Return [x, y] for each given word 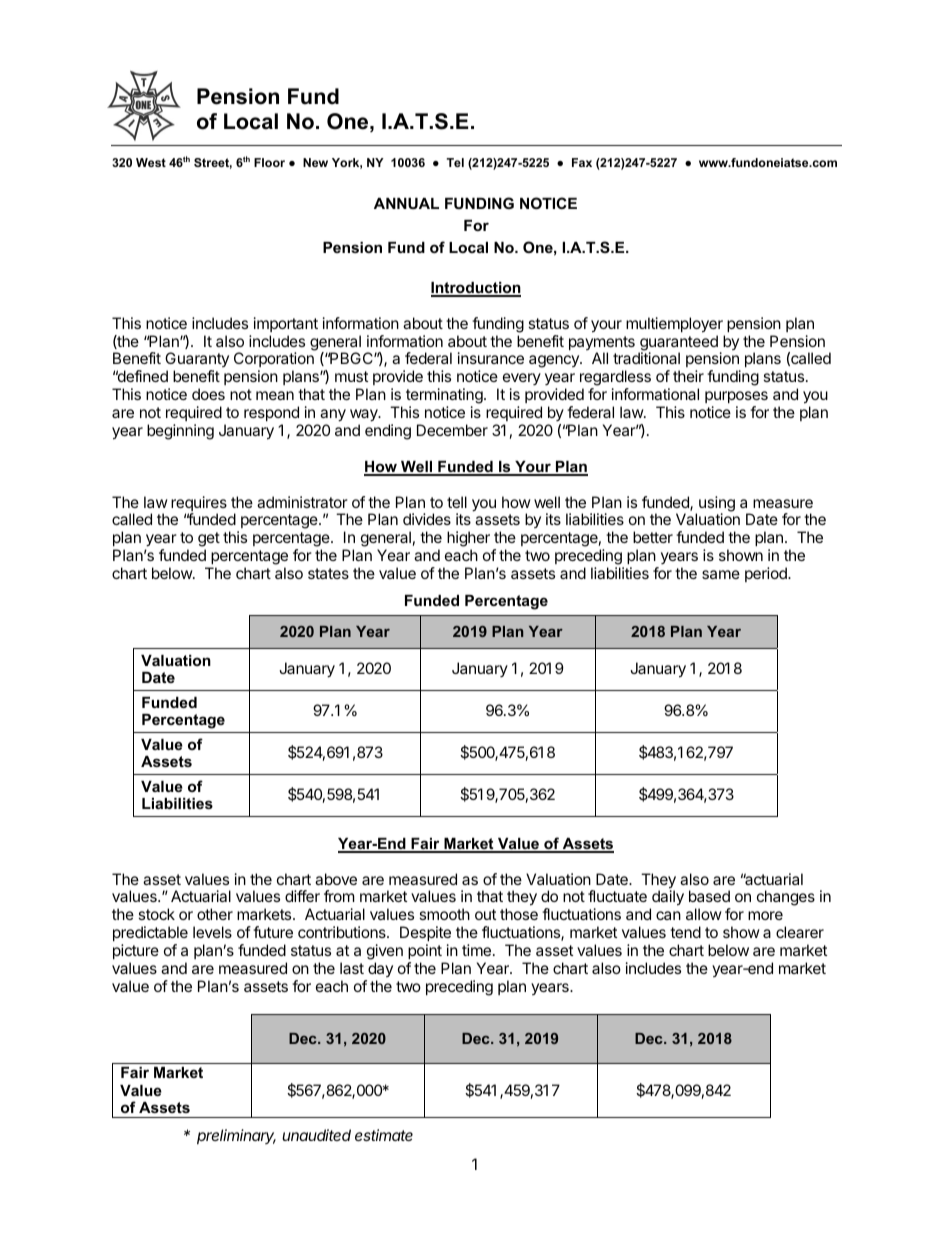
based [709, 896]
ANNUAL [406, 203]
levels [212, 932]
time [476, 950]
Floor [269, 162]
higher [468, 540]
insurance [491, 358]
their [688, 376]
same [721, 574]
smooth [444, 914]
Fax [582, 162]
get [209, 541]
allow [704, 914]
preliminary [236, 1136]
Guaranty [197, 361]
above [336, 879]
